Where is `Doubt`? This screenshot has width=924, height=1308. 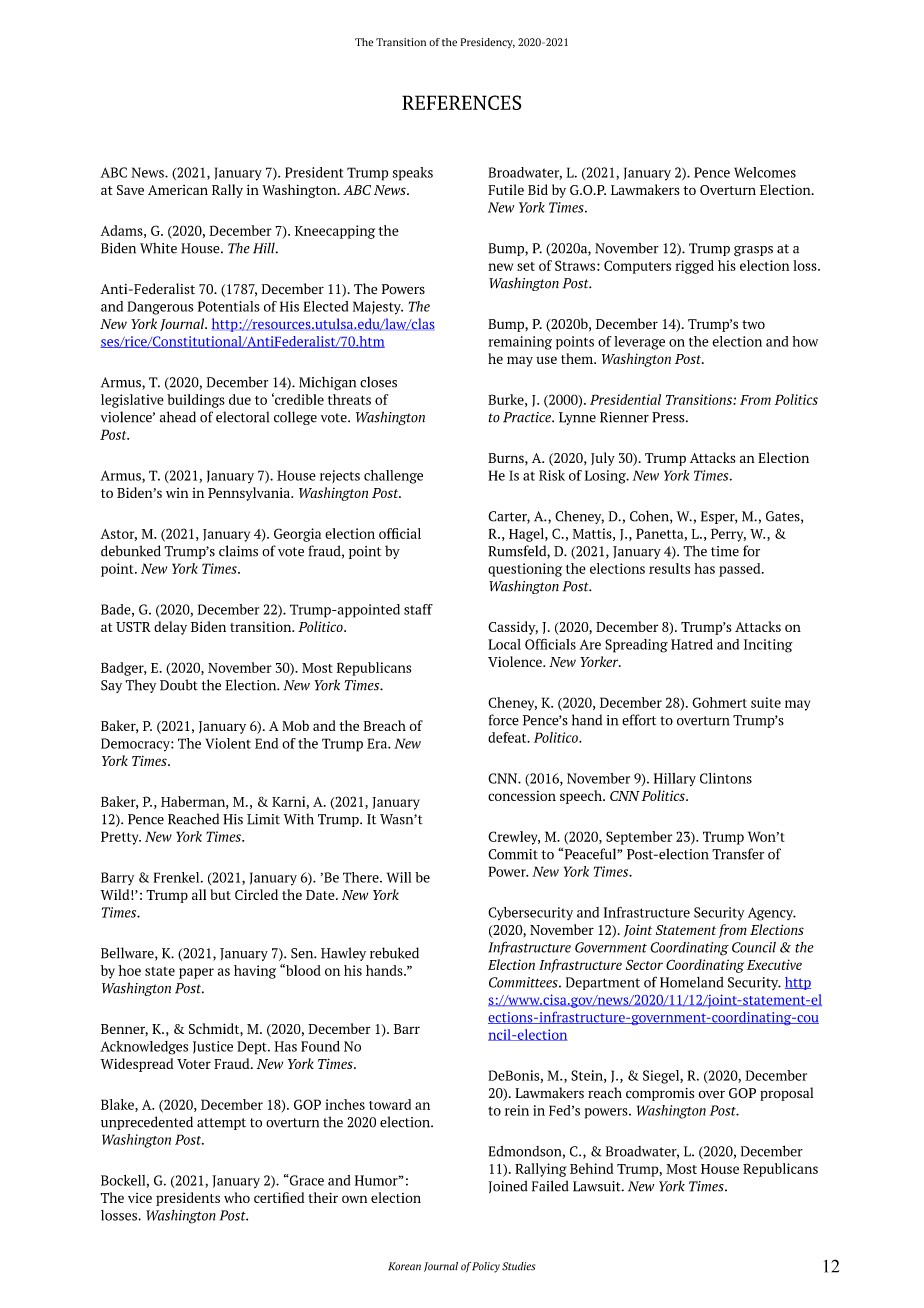
Doubt is located at coordinates (179, 685).
